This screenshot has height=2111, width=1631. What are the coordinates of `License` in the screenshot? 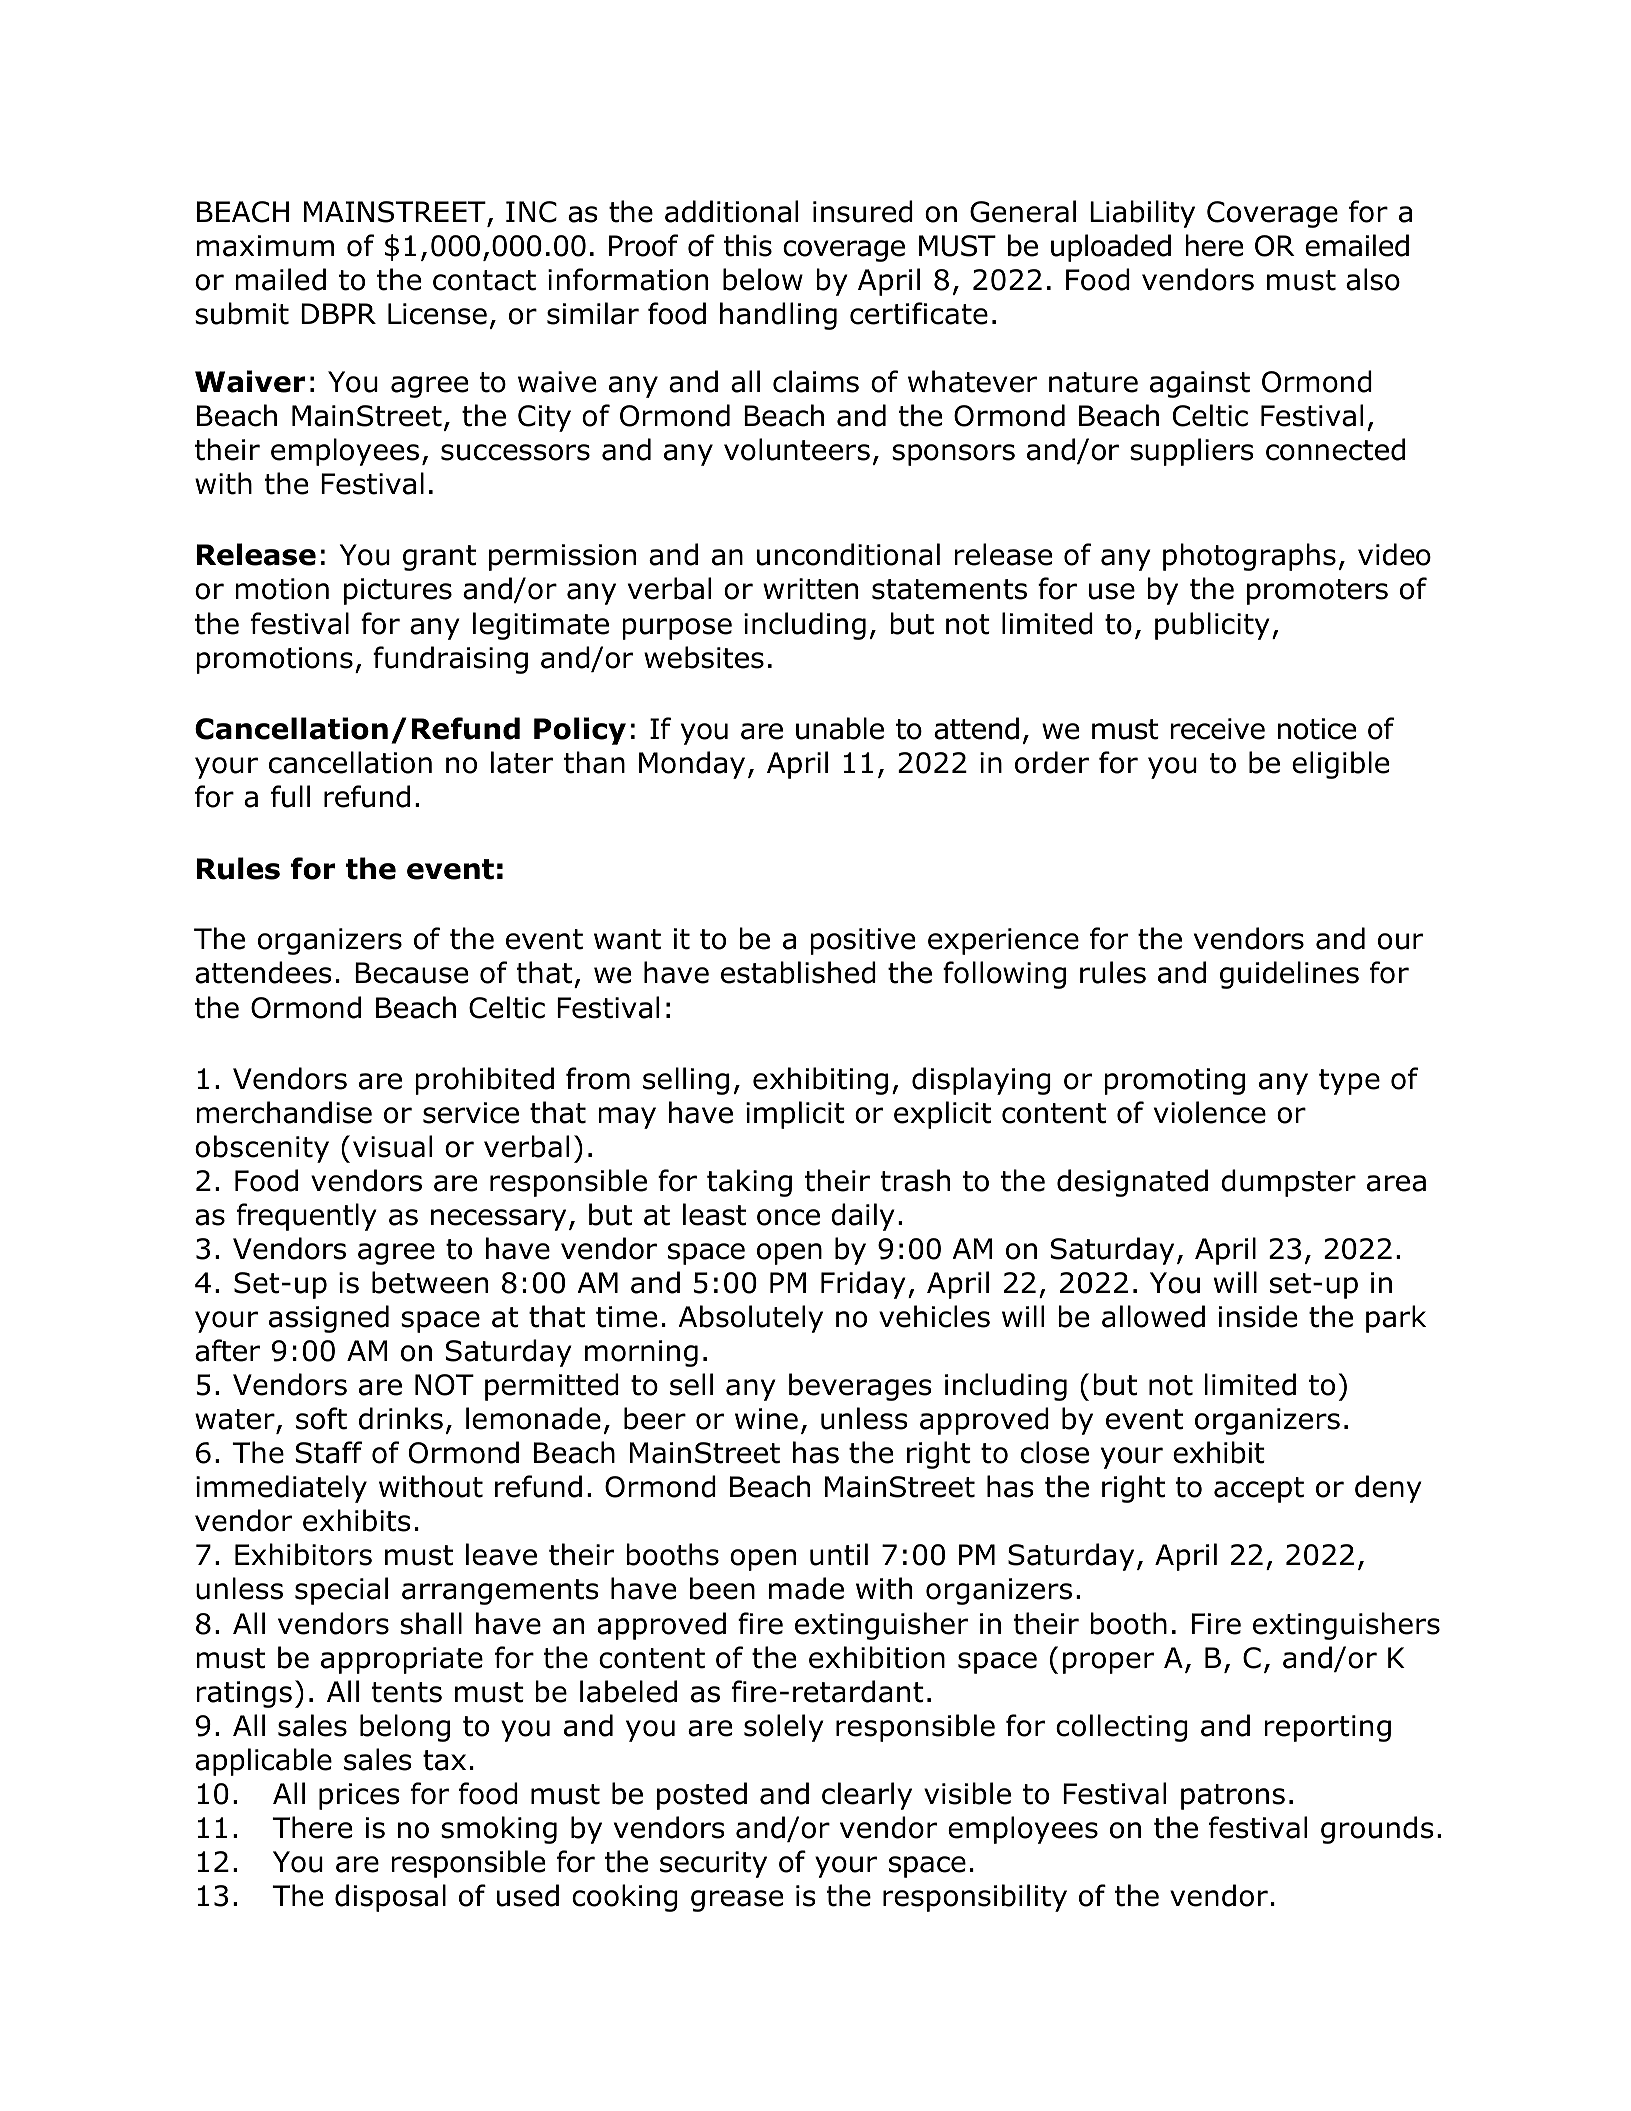 It's located at (437, 314).
